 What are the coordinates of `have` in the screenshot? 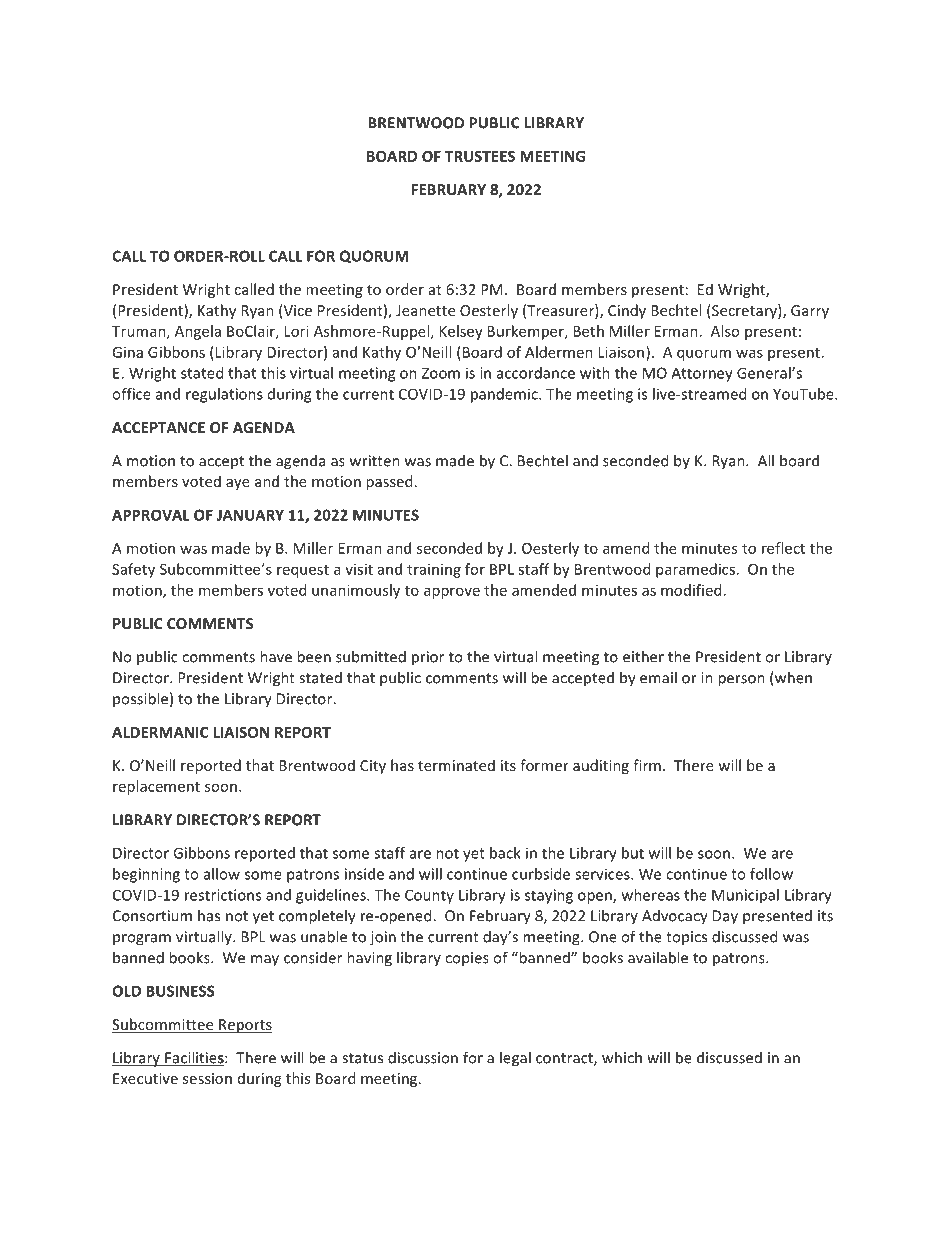 It's located at (276, 656).
